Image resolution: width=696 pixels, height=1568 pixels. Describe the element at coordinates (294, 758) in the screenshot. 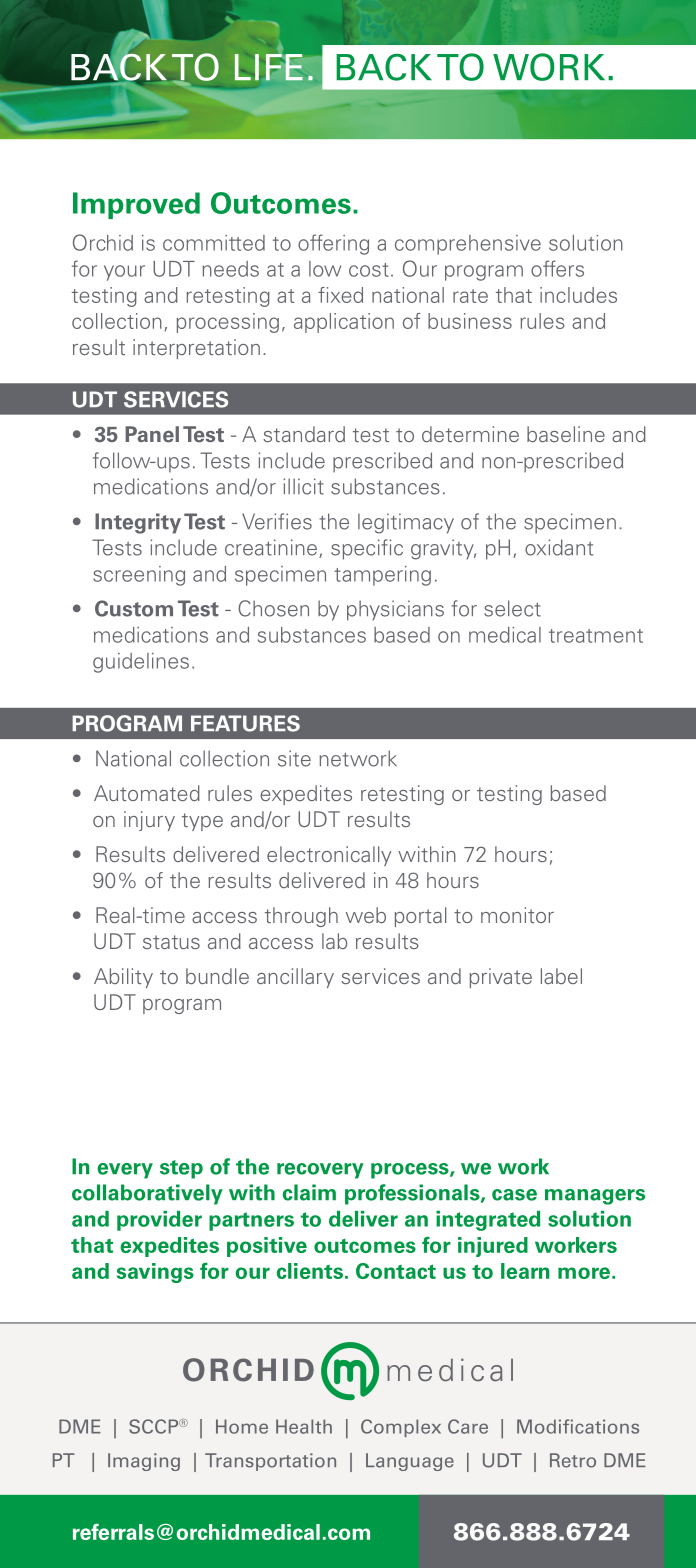

I see `site` at that location.
